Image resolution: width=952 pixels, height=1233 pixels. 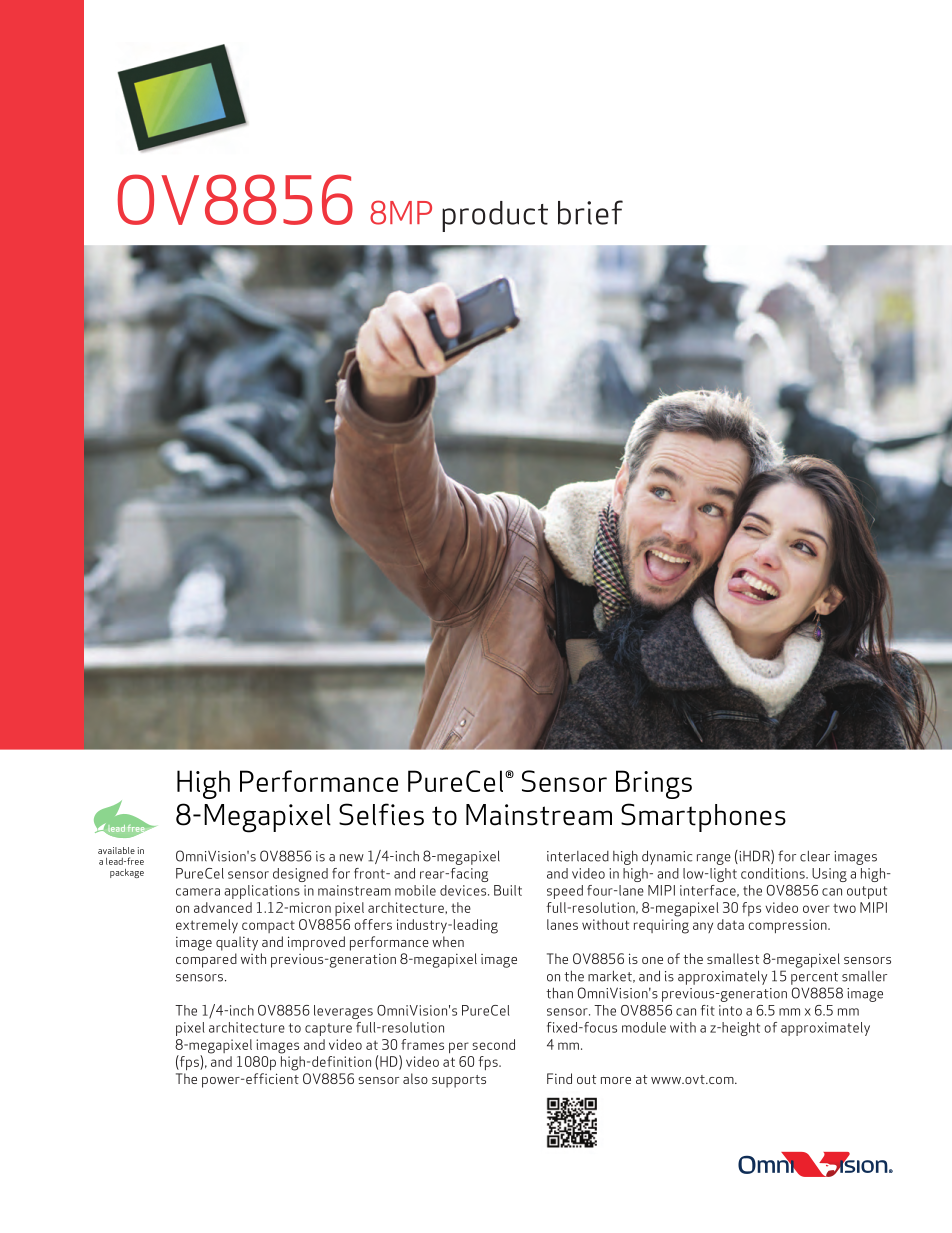 What do you see at coordinates (328, 1029) in the document?
I see `capture` at bounding box center [328, 1029].
